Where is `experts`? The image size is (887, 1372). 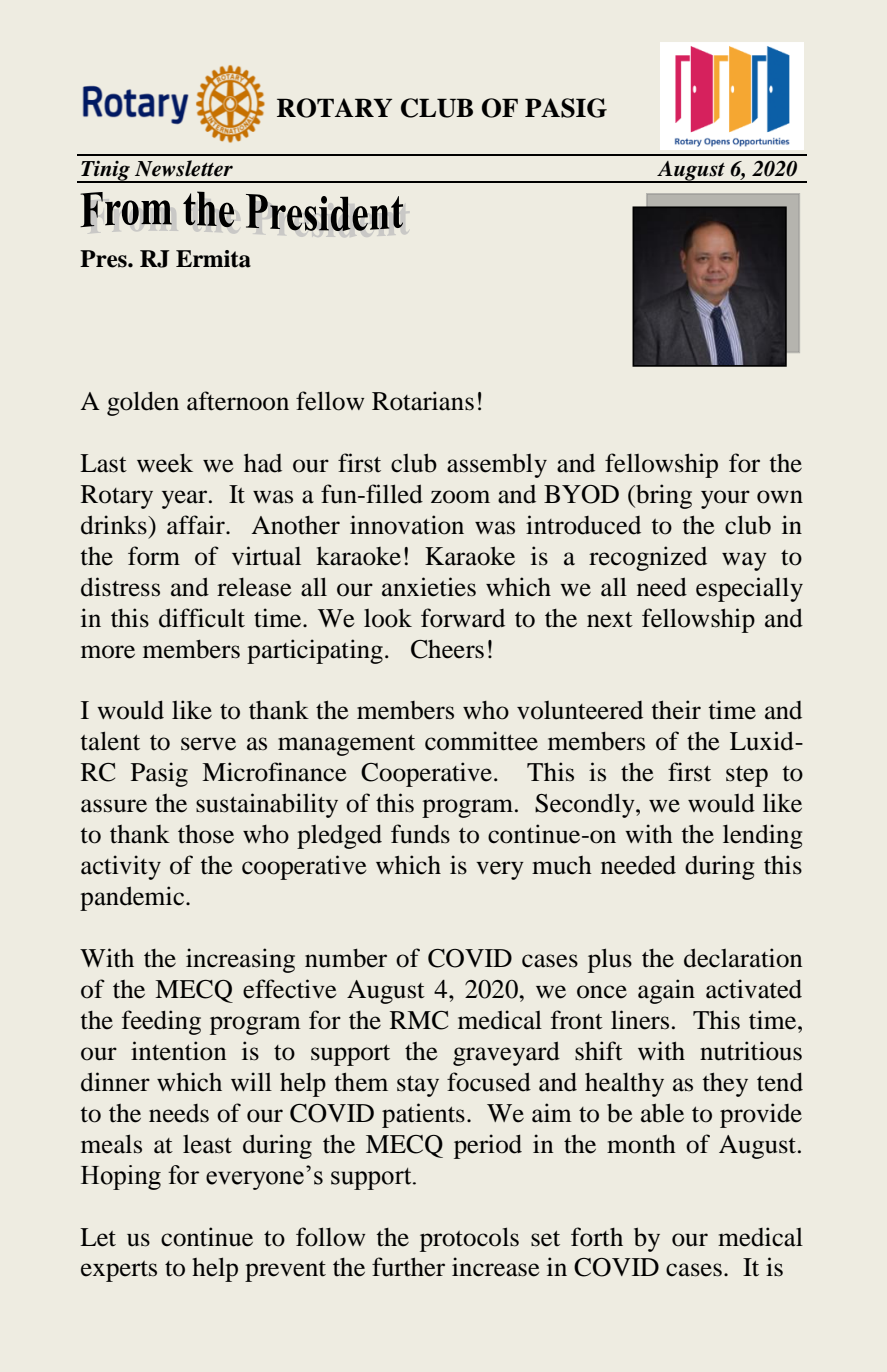
experts is located at coordinates (119, 1271).
